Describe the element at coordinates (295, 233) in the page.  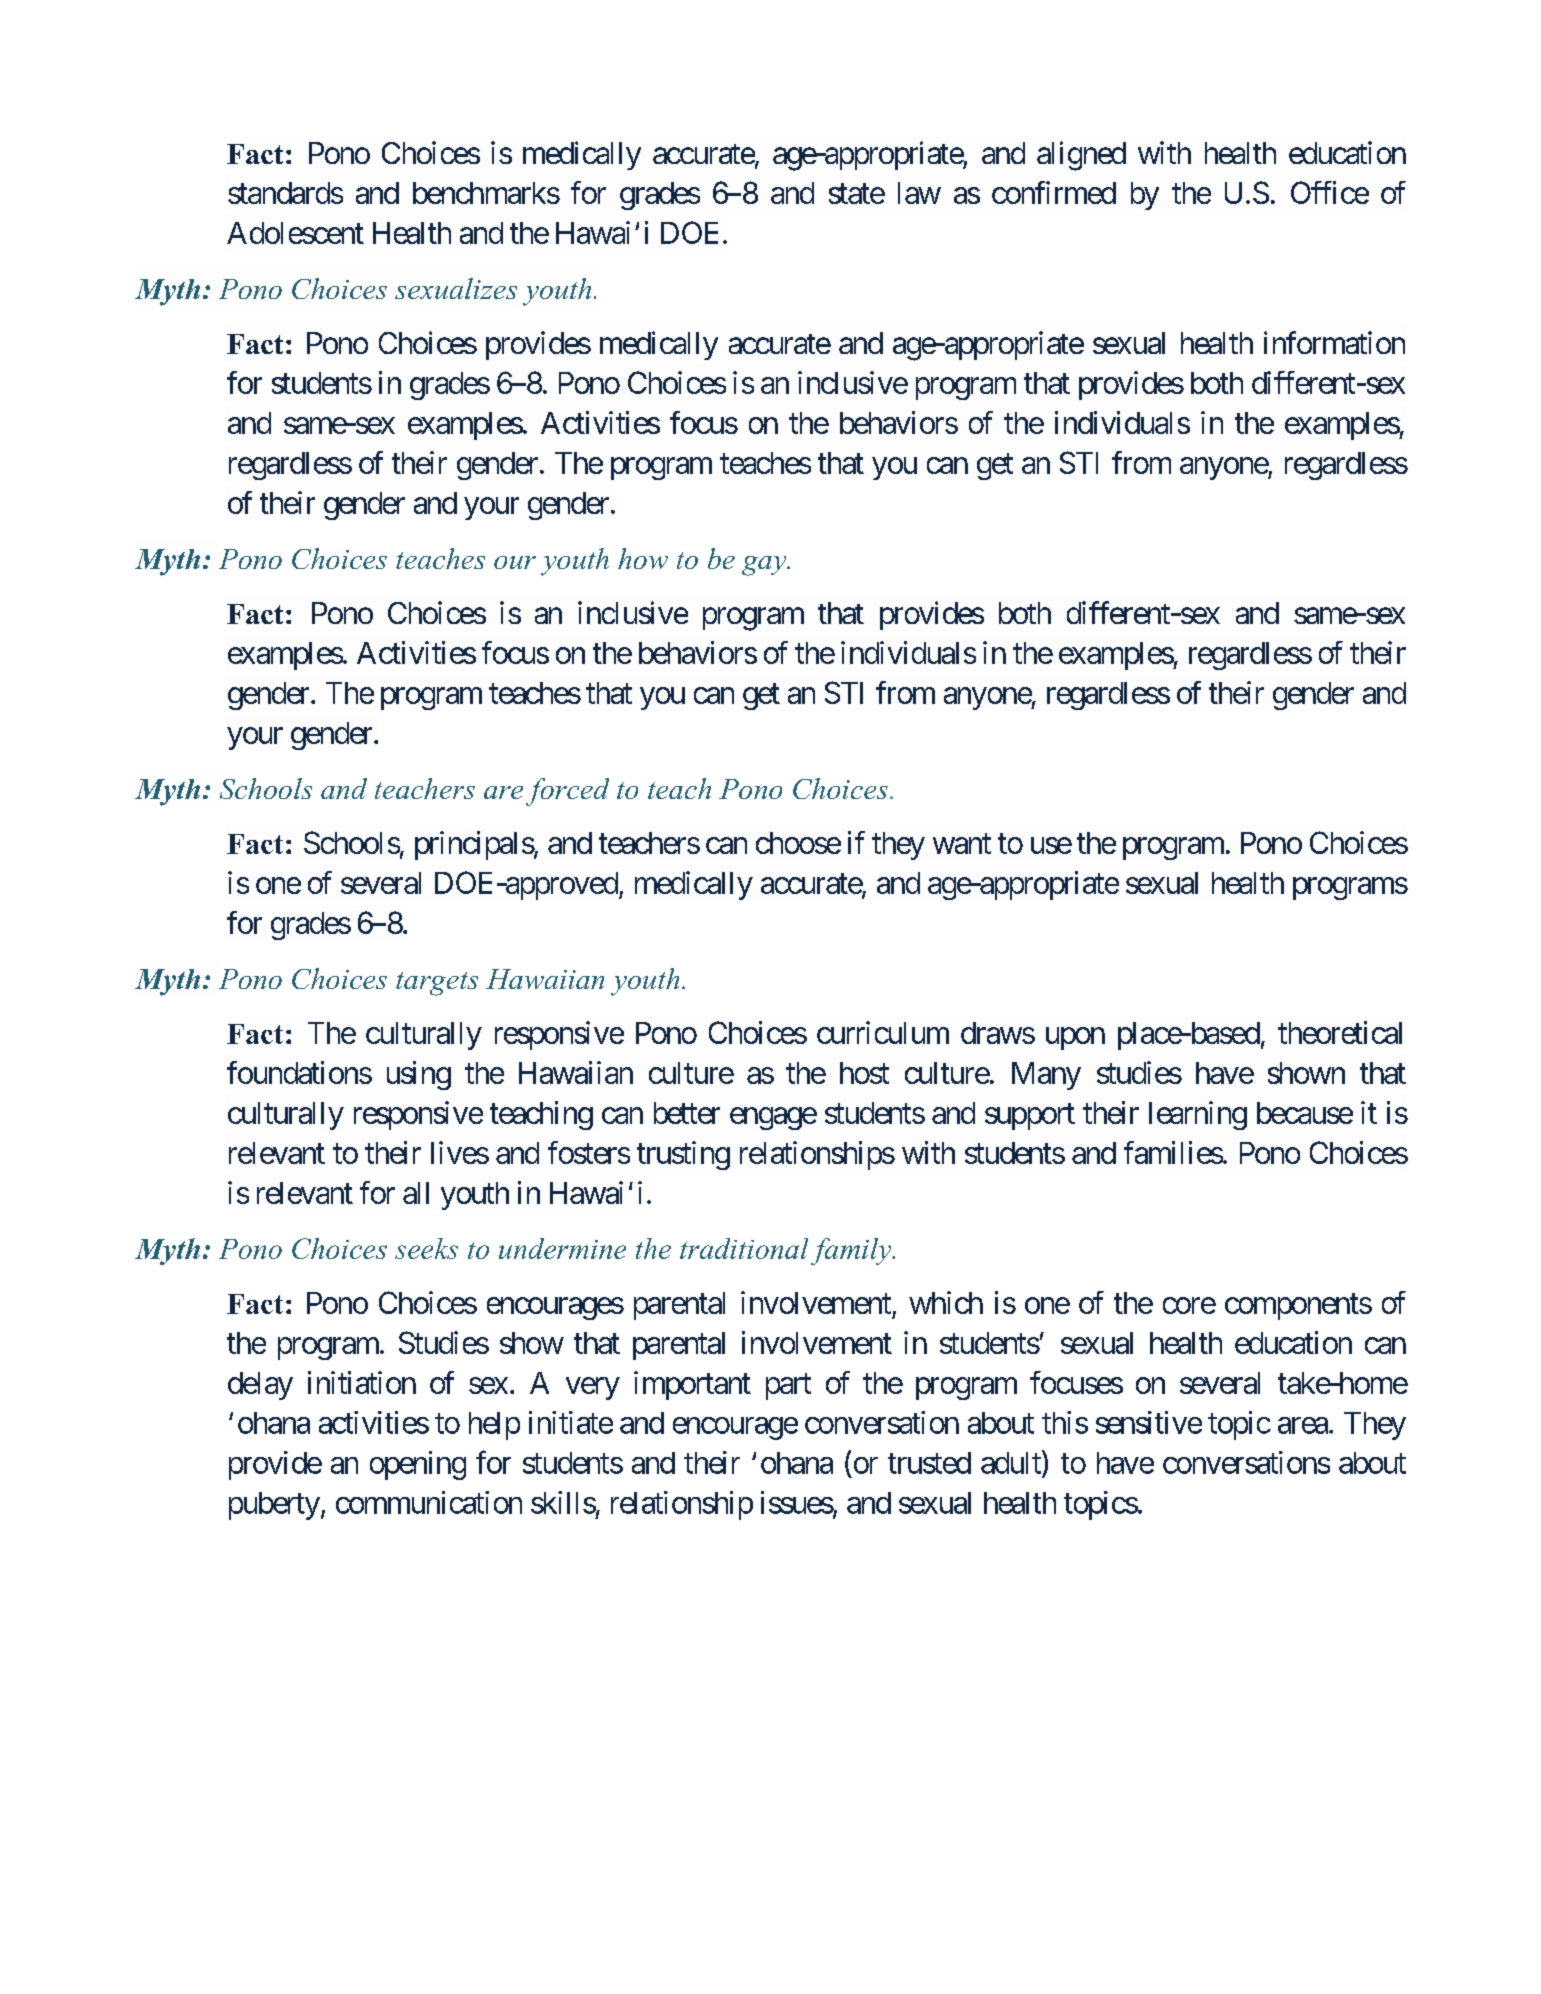
I see `Adolescent` at that location.
